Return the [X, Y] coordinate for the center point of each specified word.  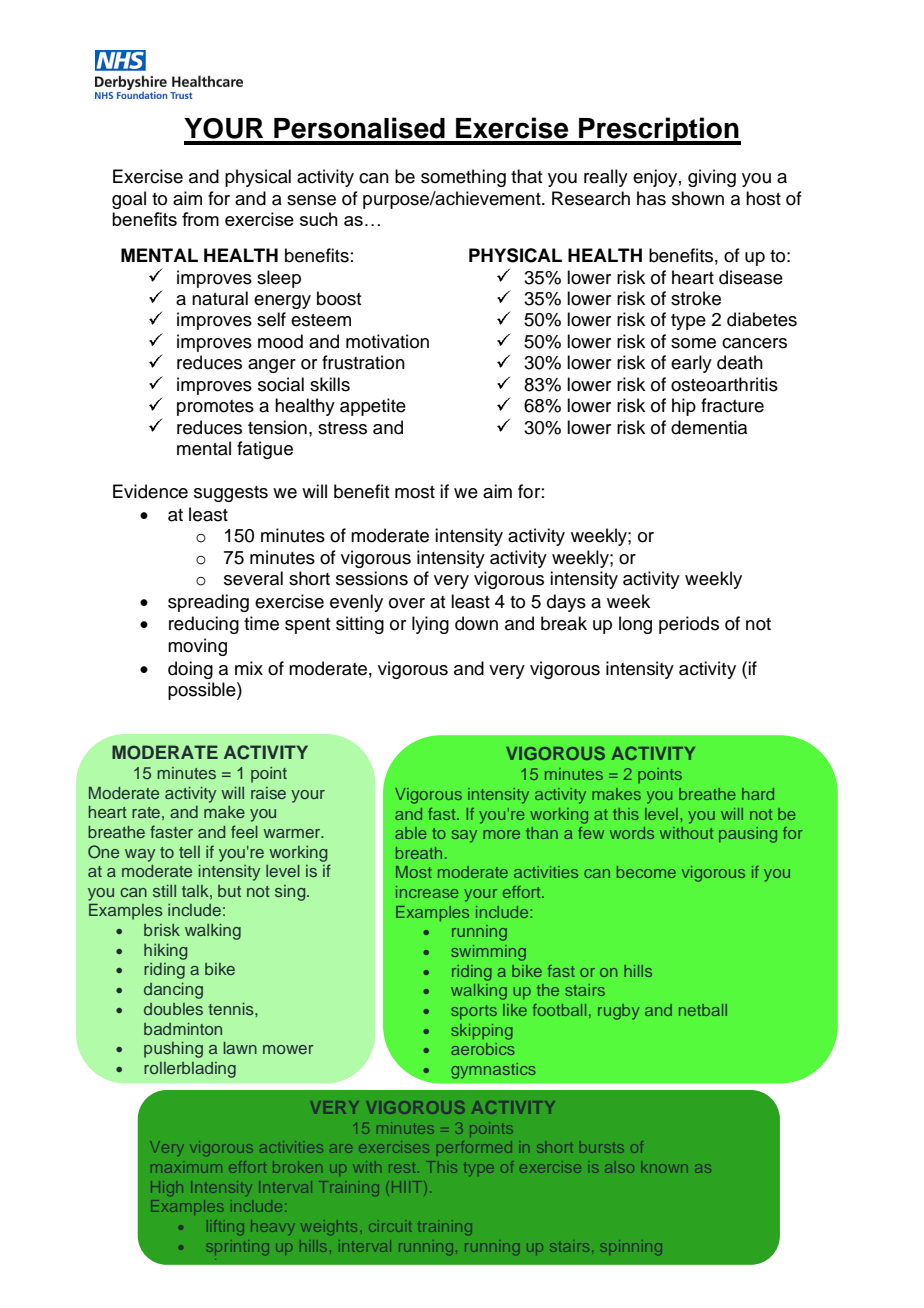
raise [268, 793]
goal [129, 200]
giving [712, 178]
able [410, 833]
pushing [173, 1050]
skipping [482, 1032]
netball [703, 1010]
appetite [373, 407]
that [526, 176]
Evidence [150, 491]
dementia [709, 427]
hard [758, 794]
